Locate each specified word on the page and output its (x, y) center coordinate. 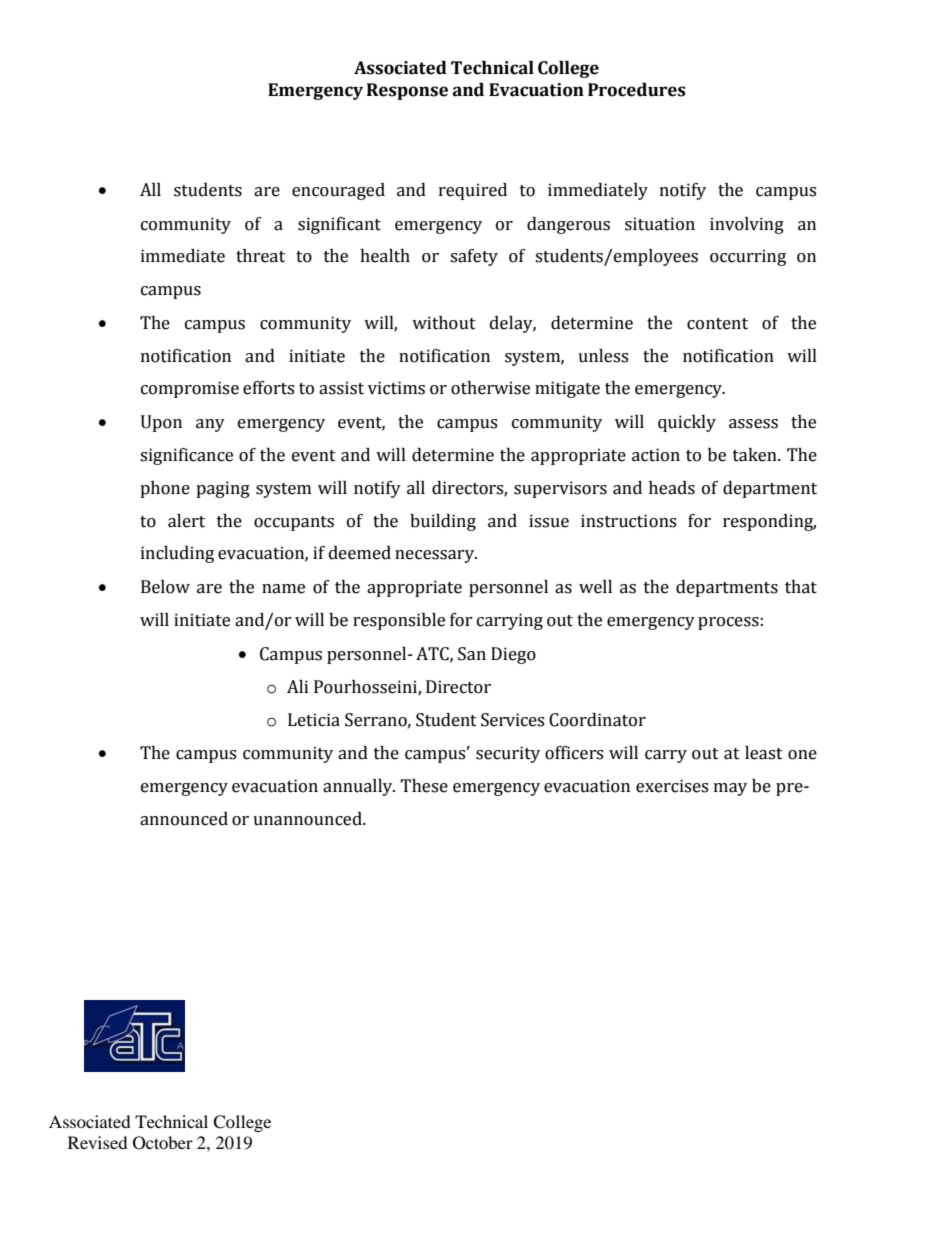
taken (756, 455)
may (730, 789)
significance (186, 456)
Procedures (637, 90)
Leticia (314, 720)
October (163, 1143)
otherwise (490, 388)
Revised (98, 1142)
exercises (672, 786)
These (424, 786)
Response (407, 91)
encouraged (338, 191)
